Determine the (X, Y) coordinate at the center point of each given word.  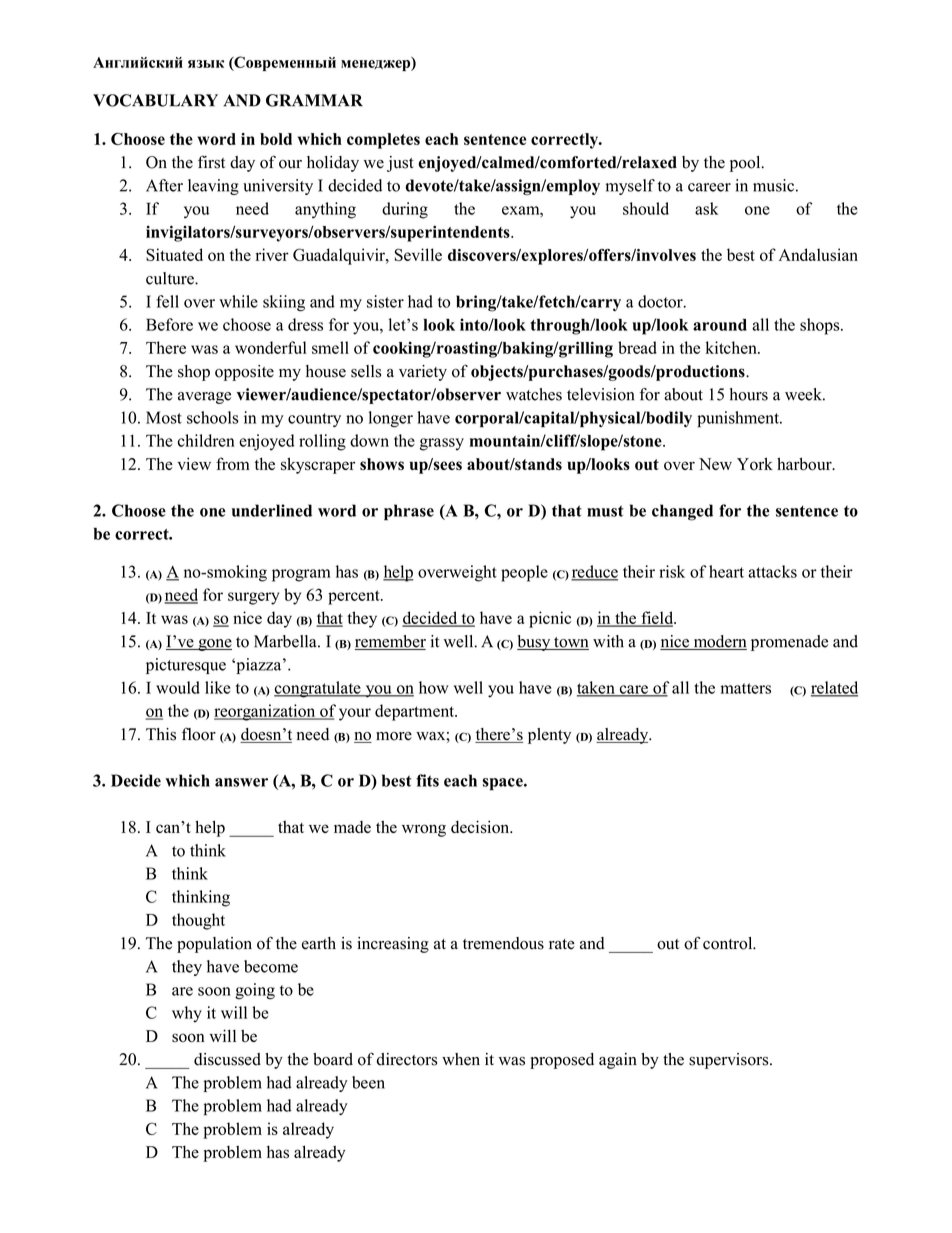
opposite (244, 373)
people (524, 573)
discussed (227, 1059)
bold (276, 139)
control (729, 943)
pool (746, 164)
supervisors (730, 1061)
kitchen (732, 347)
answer (241, 782)
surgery (253, 598)
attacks (772, 571)
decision (481, 827)
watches (534, 394)
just (400, 164)
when (461, 1059)
